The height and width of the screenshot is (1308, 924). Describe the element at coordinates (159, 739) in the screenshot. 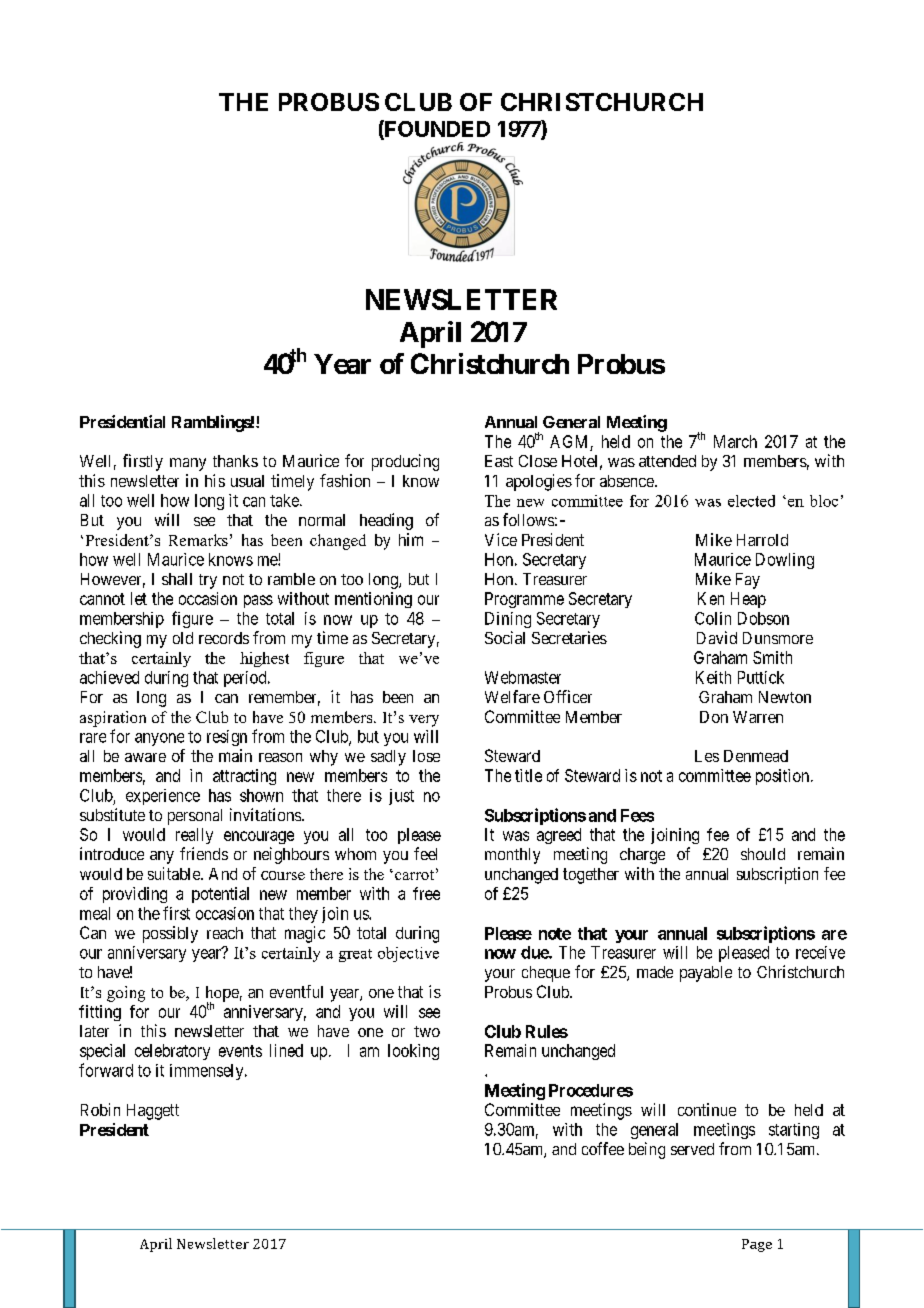

I see `anyone` at that location.
